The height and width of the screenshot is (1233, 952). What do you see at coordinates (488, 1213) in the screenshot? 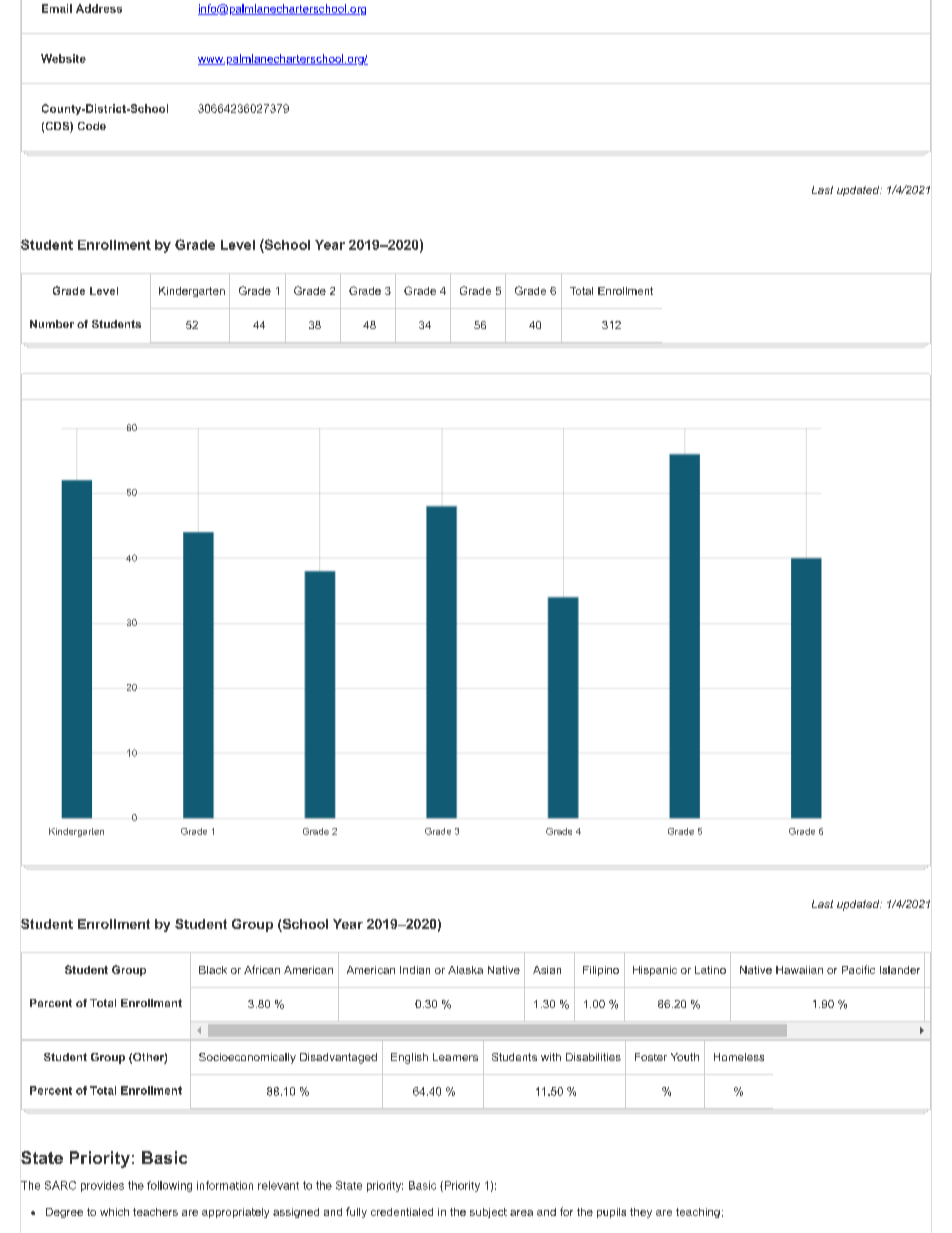
I see `subject` at bounding box center [488, 1213].
